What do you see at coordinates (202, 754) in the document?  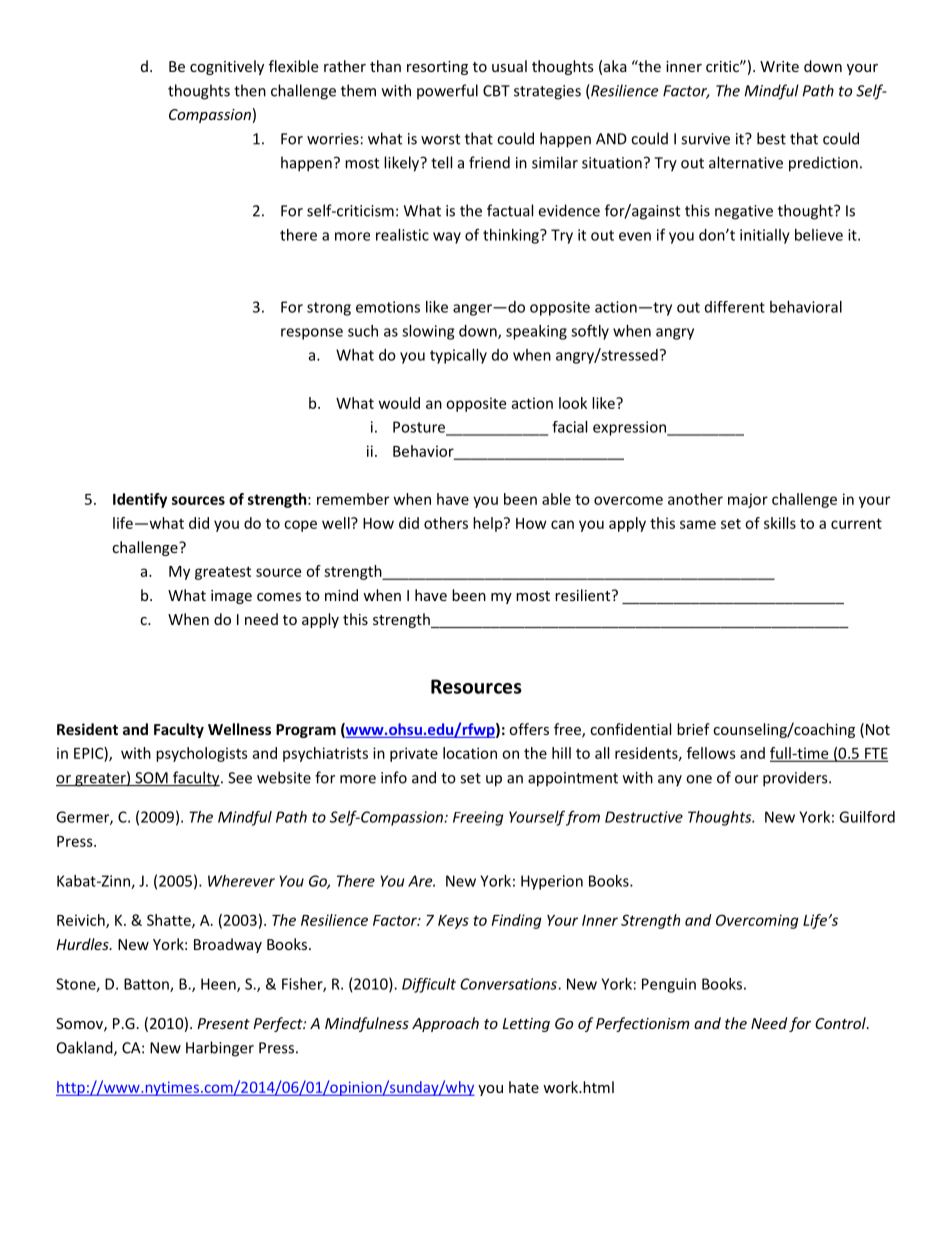 I see `psychologists` at bounding box center [202, 754].
